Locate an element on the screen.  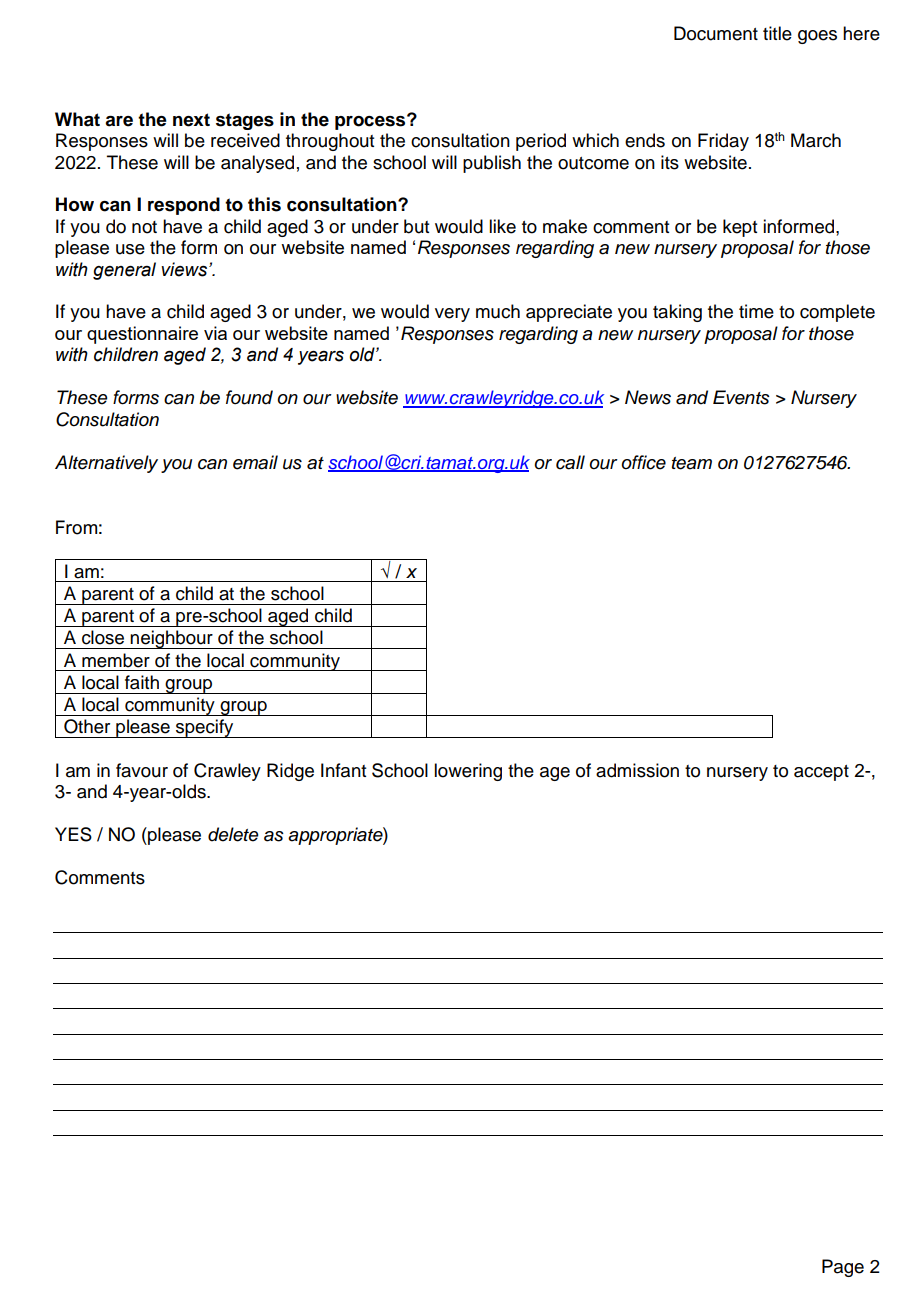
Alternatively is located at coordinates (106, 464).
